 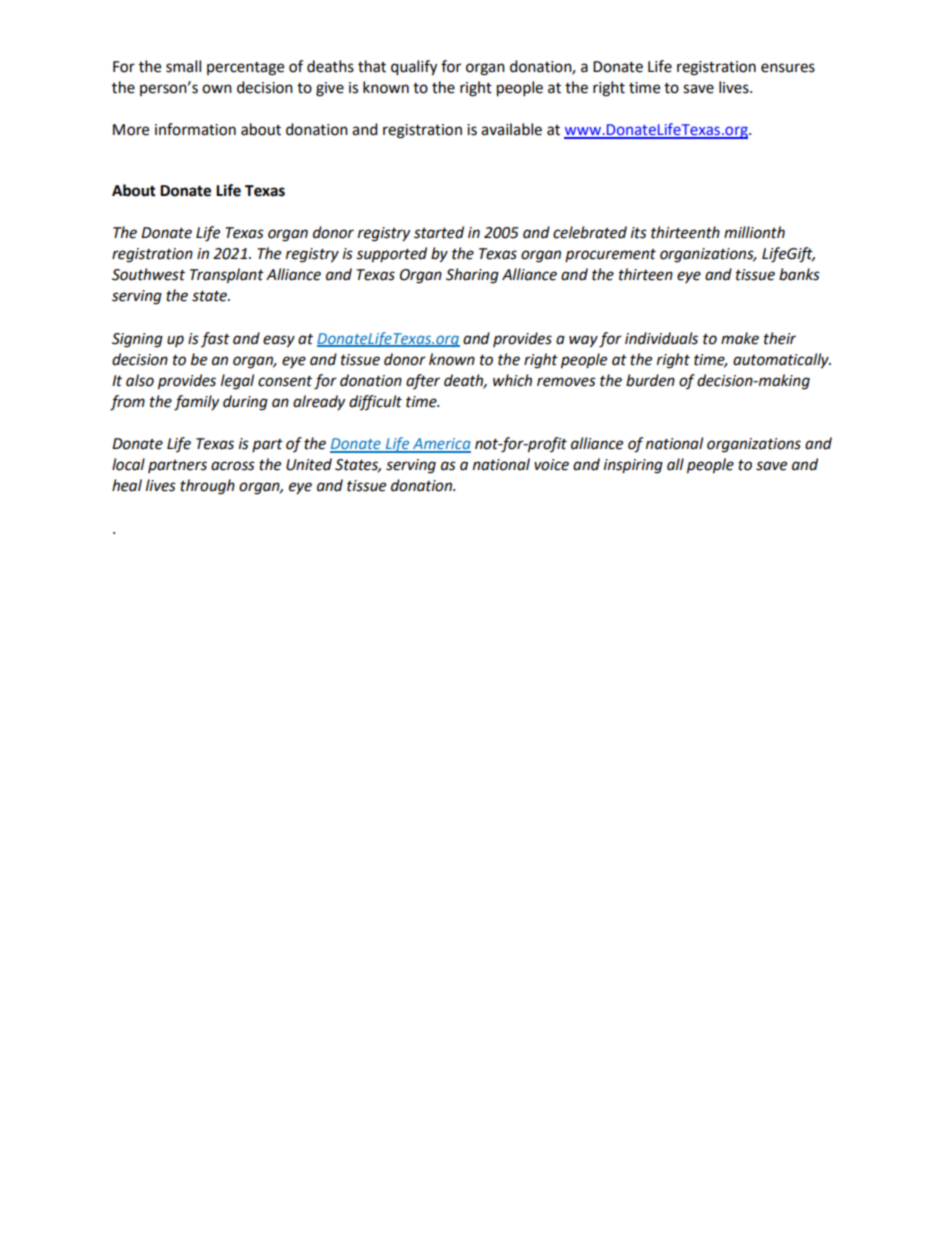 I want to click on qualify, so click(x=414, y=68).
